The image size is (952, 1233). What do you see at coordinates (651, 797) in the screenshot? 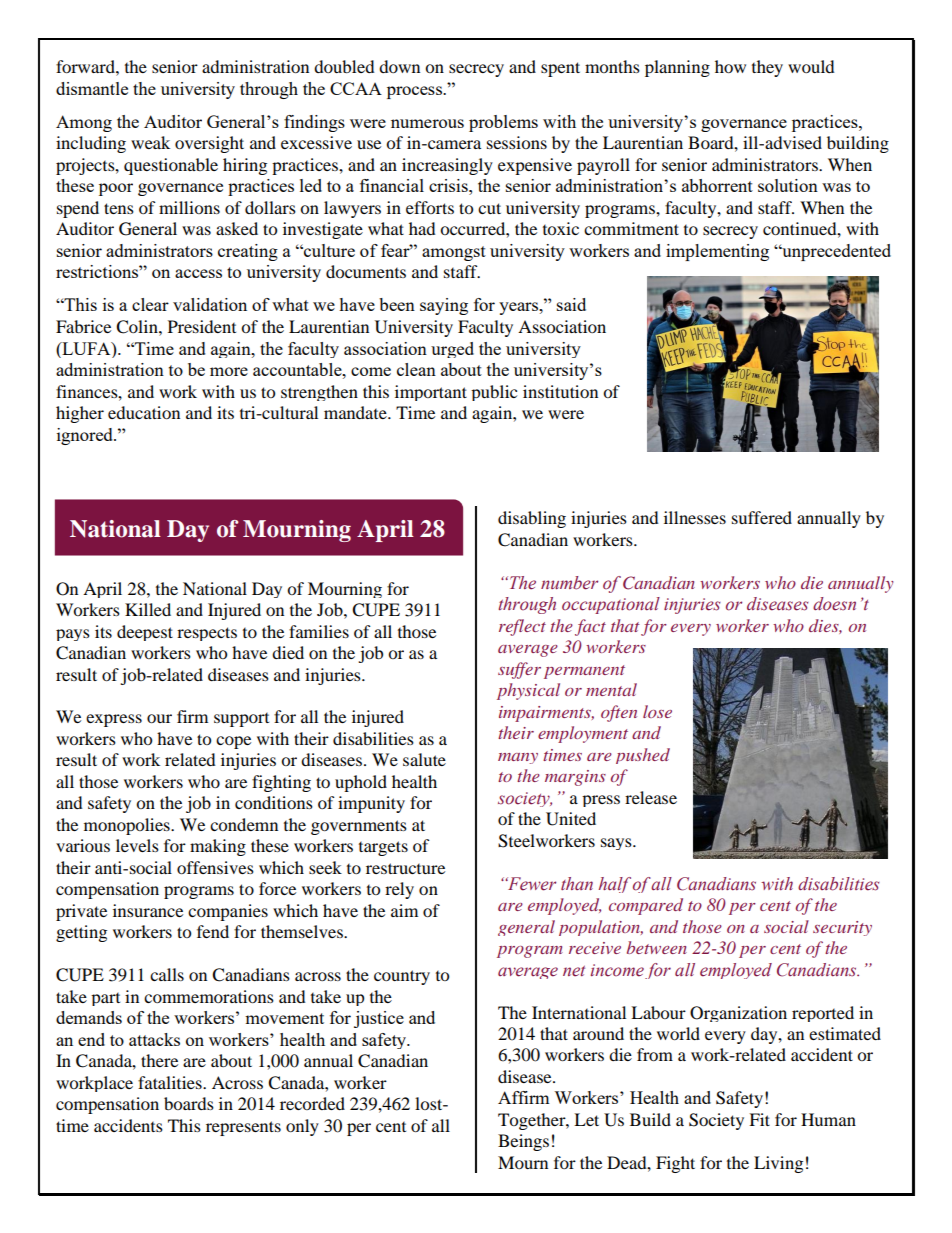
I see `release` at bounding box center [651, 797].
